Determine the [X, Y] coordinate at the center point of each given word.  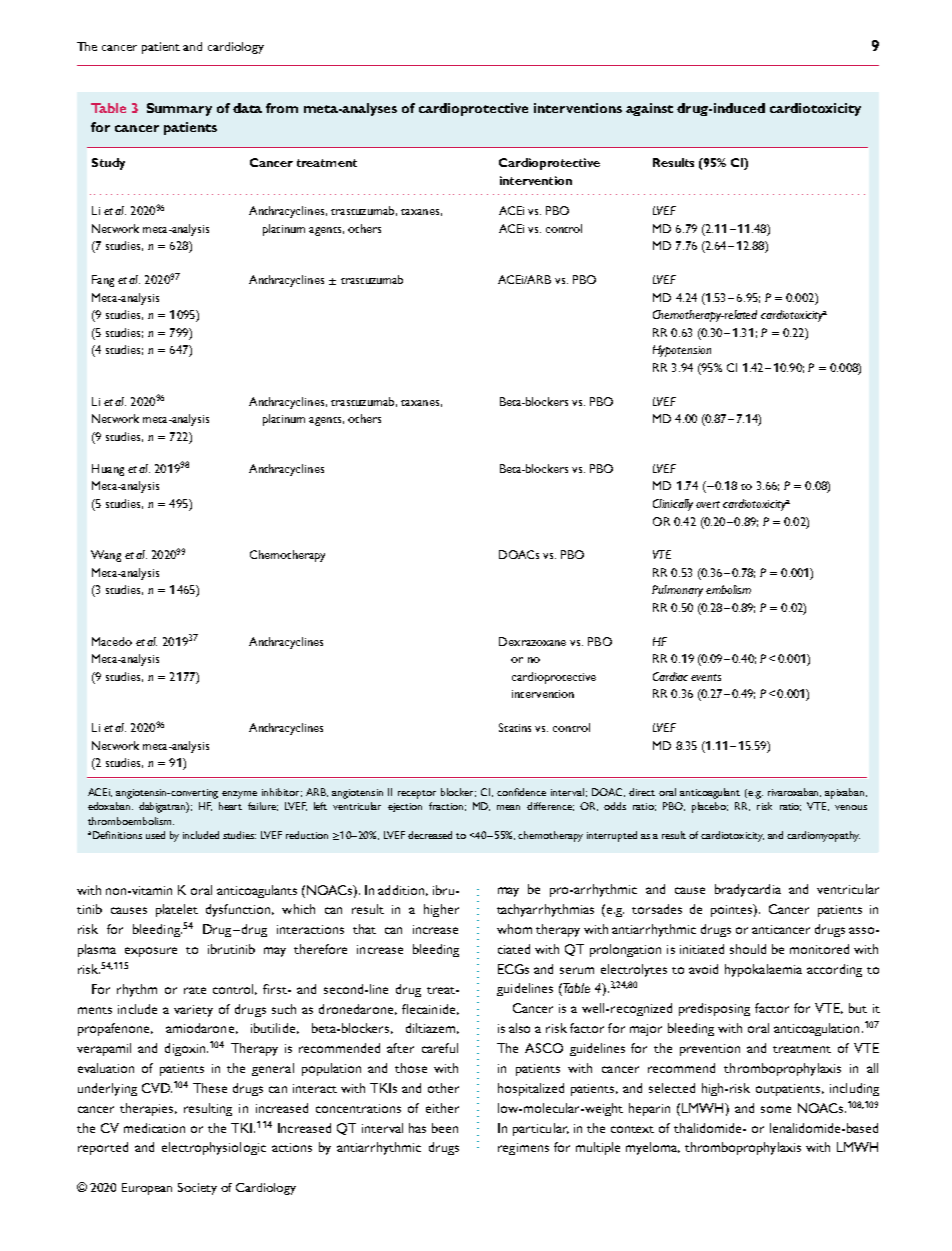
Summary [179, 109]
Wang [106, 556]
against [649, 109]
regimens [523, 1149]
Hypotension [682, 351]
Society [197, 1189]
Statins [515, 727]
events [706, 677]
